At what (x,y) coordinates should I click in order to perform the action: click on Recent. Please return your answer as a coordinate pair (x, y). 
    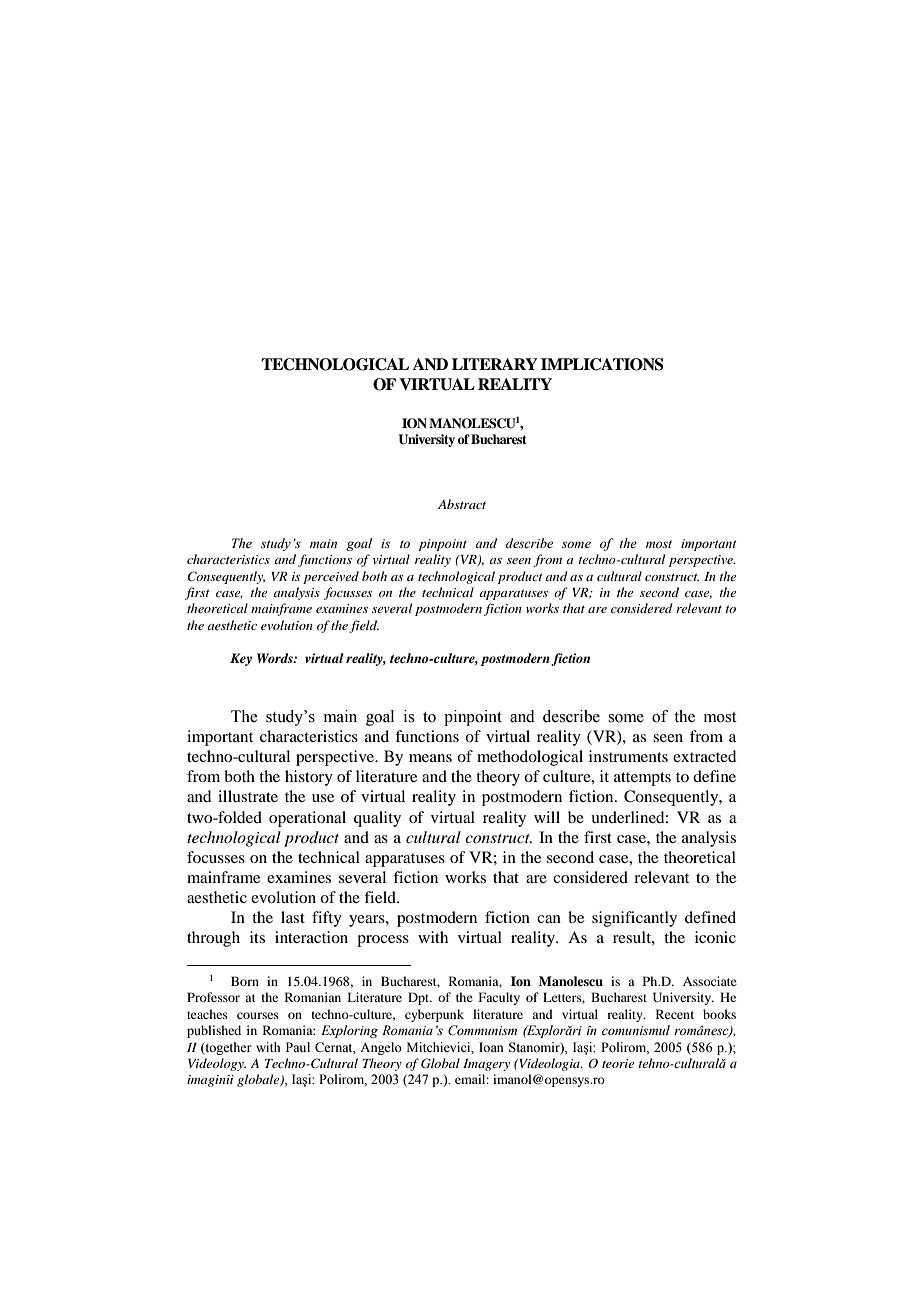
    Looking at the image, I should click on (675, 1014).
